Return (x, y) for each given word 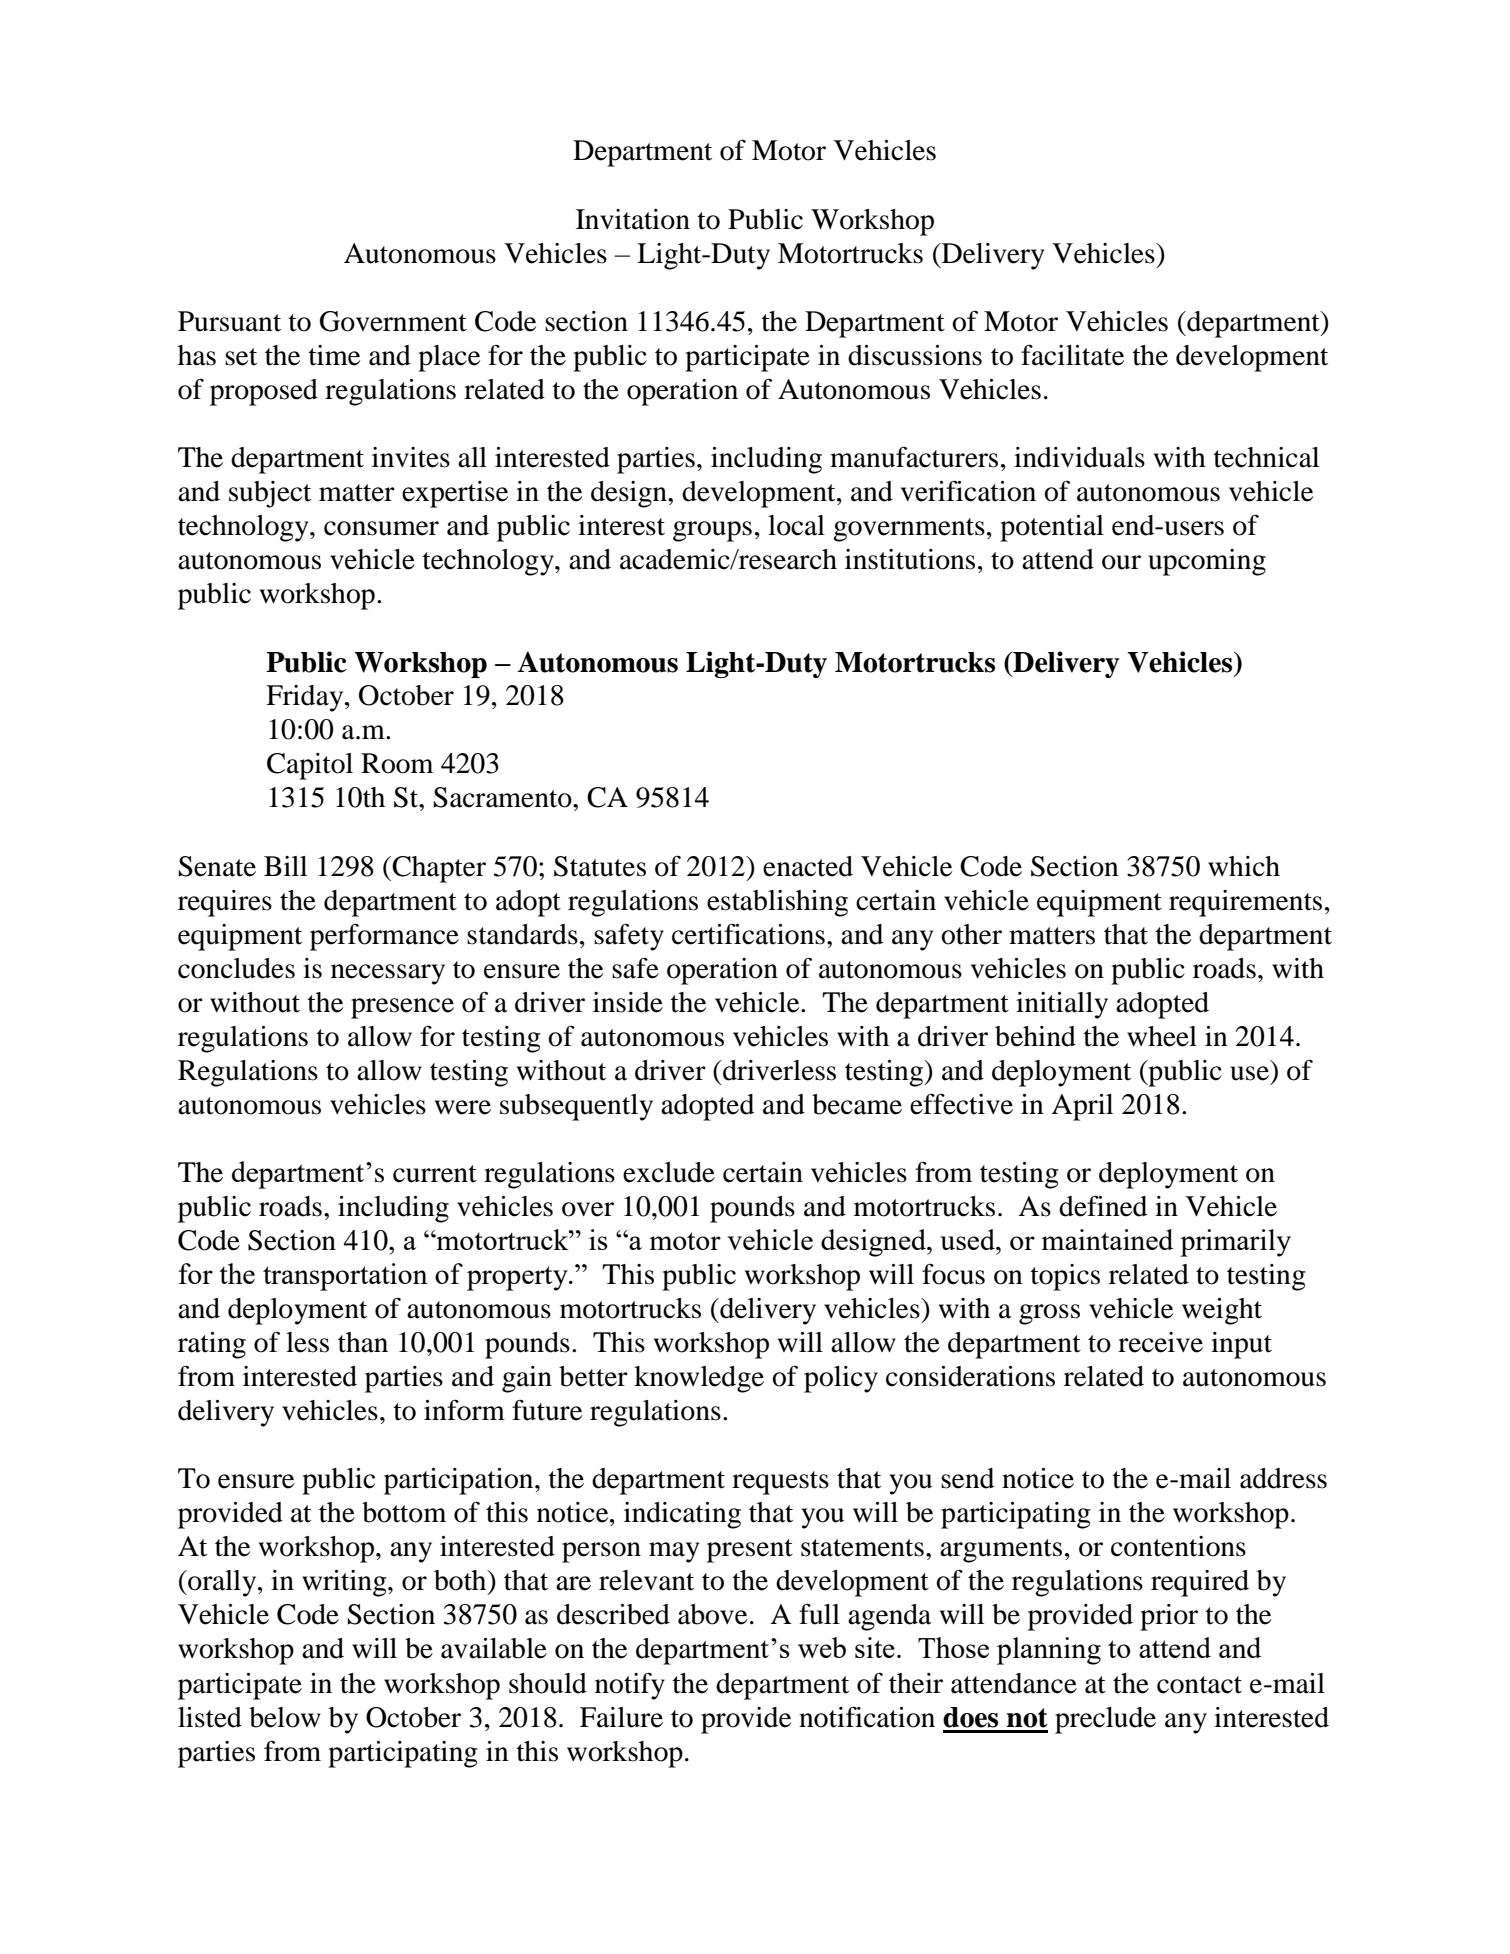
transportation (345, 1277)
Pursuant (229, 321)
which (1244, 866)
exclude (669, 1172)
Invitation (633, 219)
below (285, 1717)
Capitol (310, 766)
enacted (808, 866)
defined (1103, 1206)
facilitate (1072, 355)
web (822, 1647)
